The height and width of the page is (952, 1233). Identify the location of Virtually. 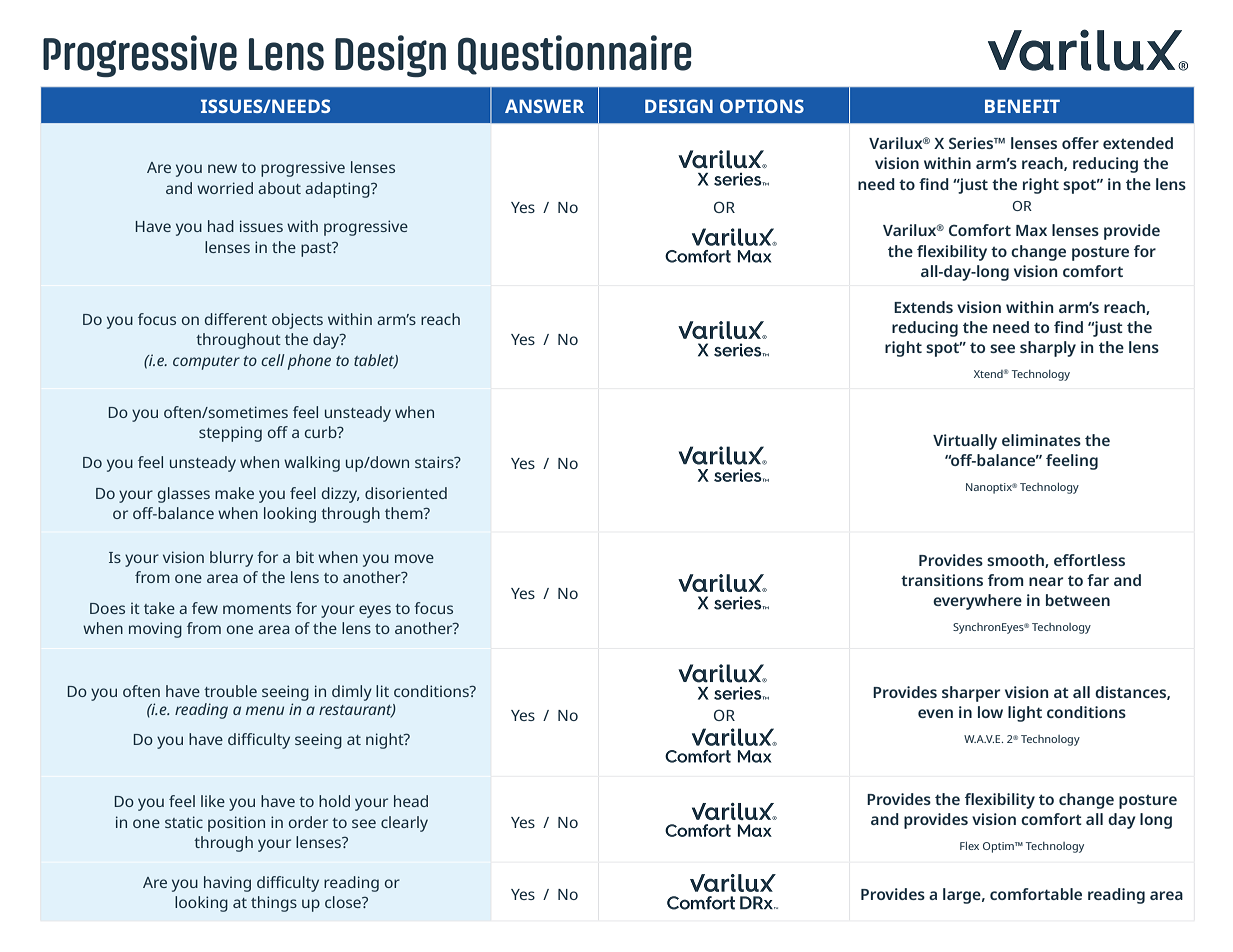
(965, 442).
